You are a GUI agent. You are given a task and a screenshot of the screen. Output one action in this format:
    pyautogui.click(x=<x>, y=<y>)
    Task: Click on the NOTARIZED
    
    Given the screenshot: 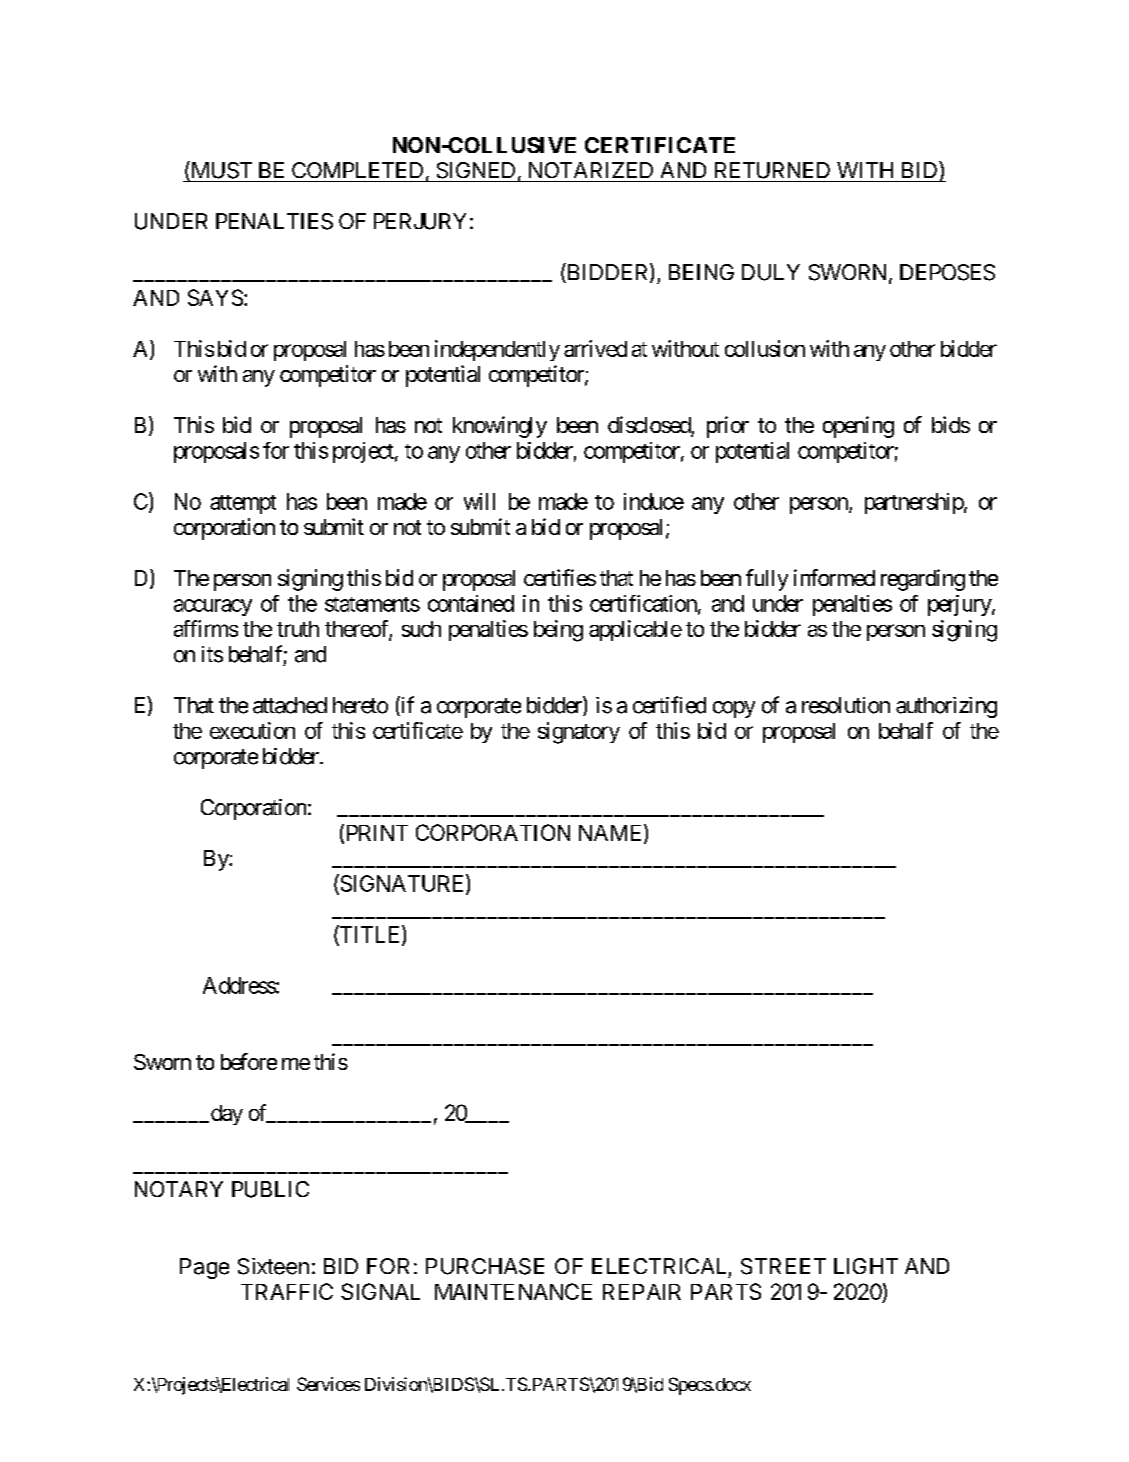 What is the action you would take?
    pyautogui.click(x=591, y=170)
